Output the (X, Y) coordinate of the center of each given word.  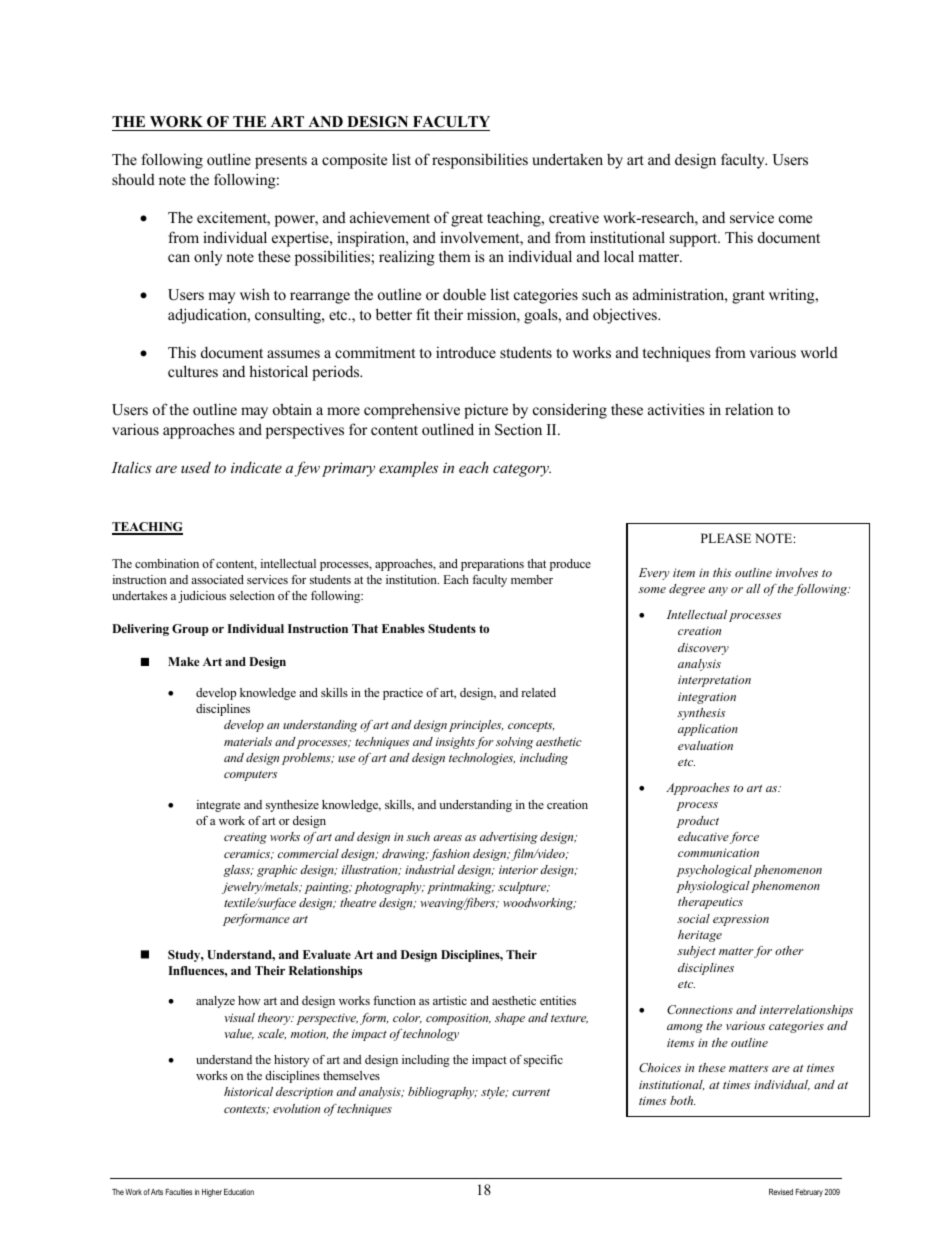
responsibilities (480, 161)
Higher (212, 1193)
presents (281, 162)
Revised (781, 1192)
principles (476, 726)
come (795, 219)
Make (184, 661)
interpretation (714, 681)
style (494, 1093)
